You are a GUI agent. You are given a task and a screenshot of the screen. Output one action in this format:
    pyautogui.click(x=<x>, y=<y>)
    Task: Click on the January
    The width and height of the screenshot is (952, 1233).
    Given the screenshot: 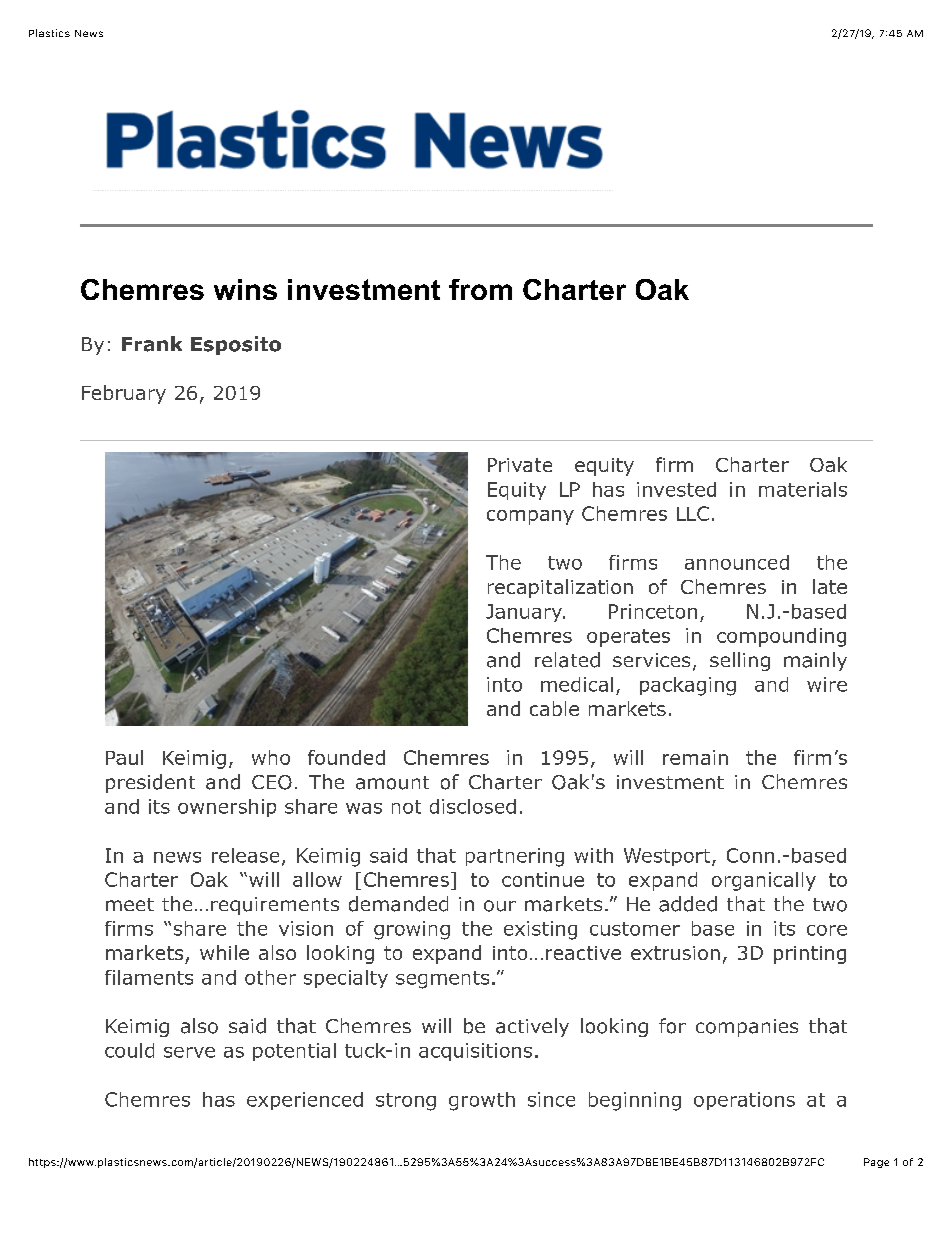 What is the action you would take?
    pyautogui.click(x=525, y=613)
